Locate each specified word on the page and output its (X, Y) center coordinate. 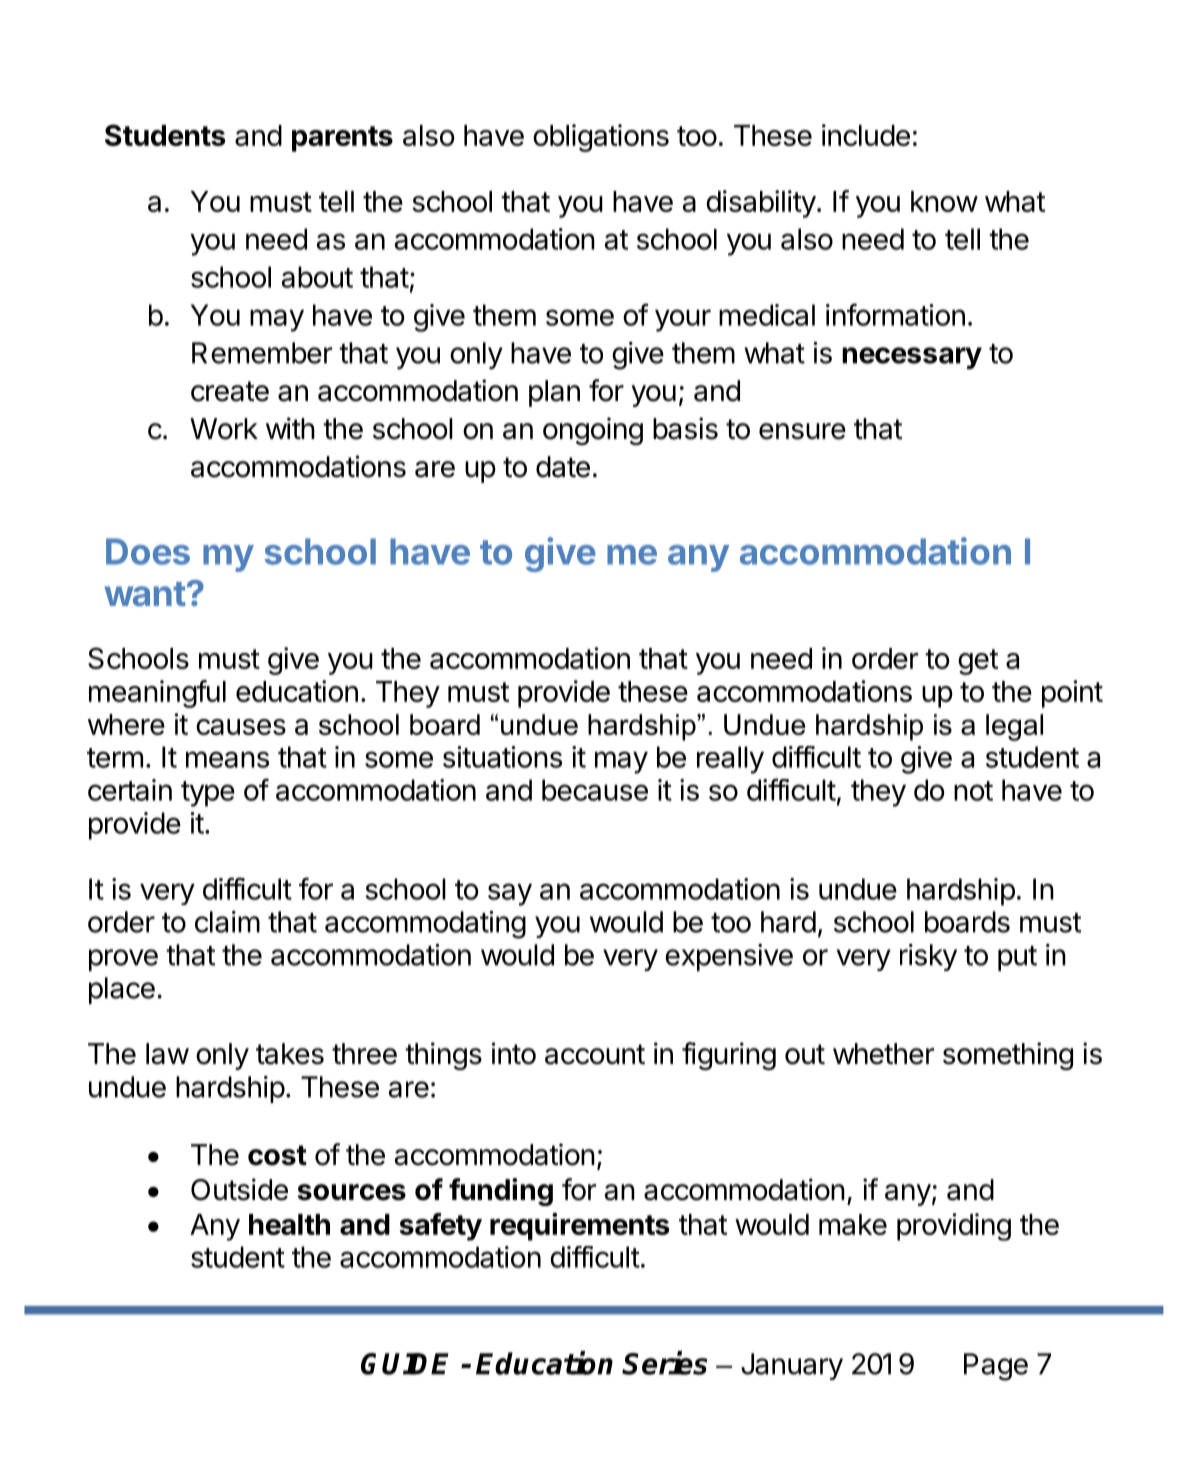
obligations (601, 138)
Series (665, 1363)
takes (290, 1054)
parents (342, 139)
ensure (802, 431)
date (563, 467)
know (944, 201)
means (227, 759)
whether (883, 1054)
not (973, 791)
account (595, 1054)
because (595, 790)
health (289, 1224)
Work (224, 429)
